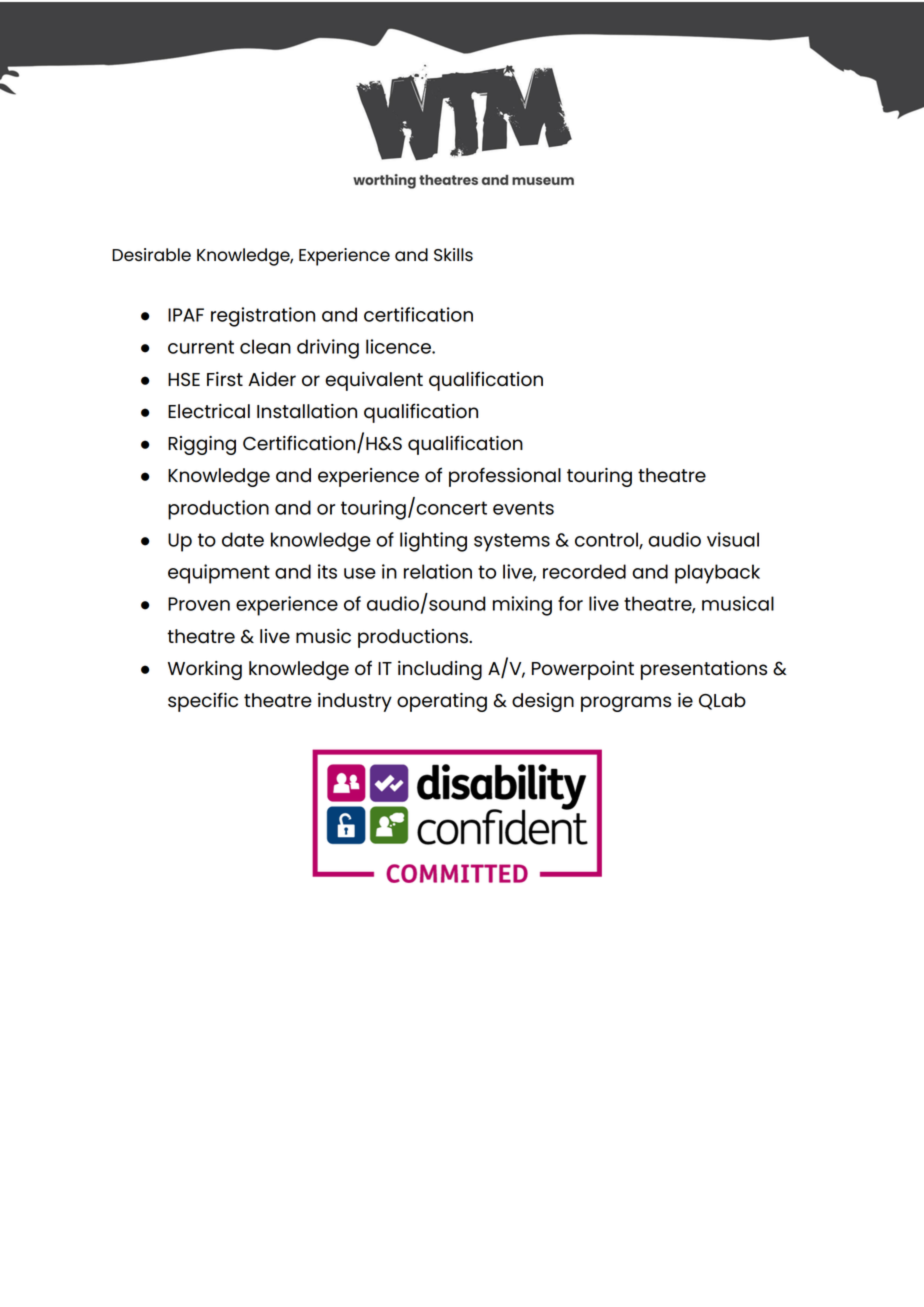  What do you see at coordinates (626, 704) in the screenshot?
I see `programs` at bounding box center [626, 704].
